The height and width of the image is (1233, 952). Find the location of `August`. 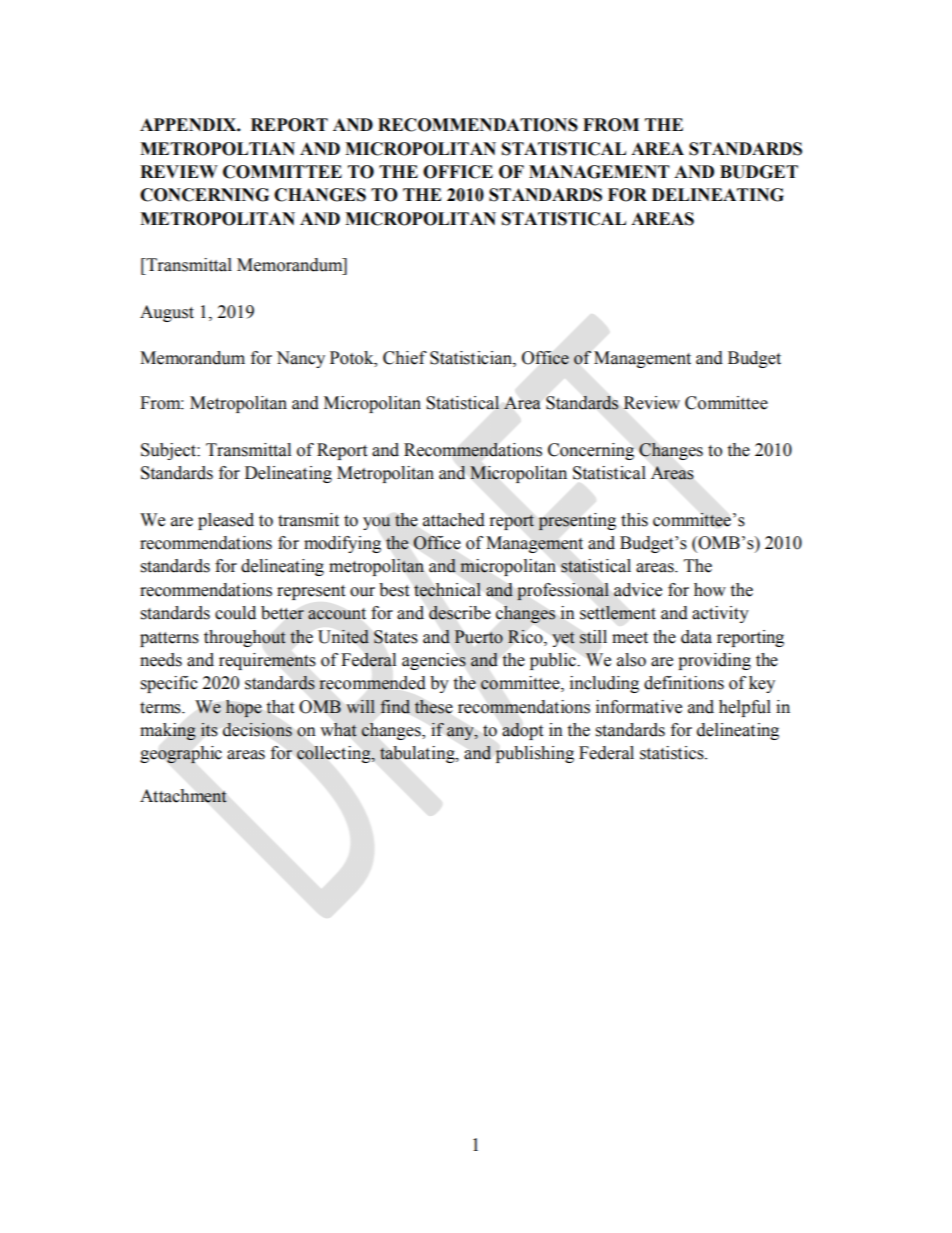

August is located at coordinates (167, 313).
